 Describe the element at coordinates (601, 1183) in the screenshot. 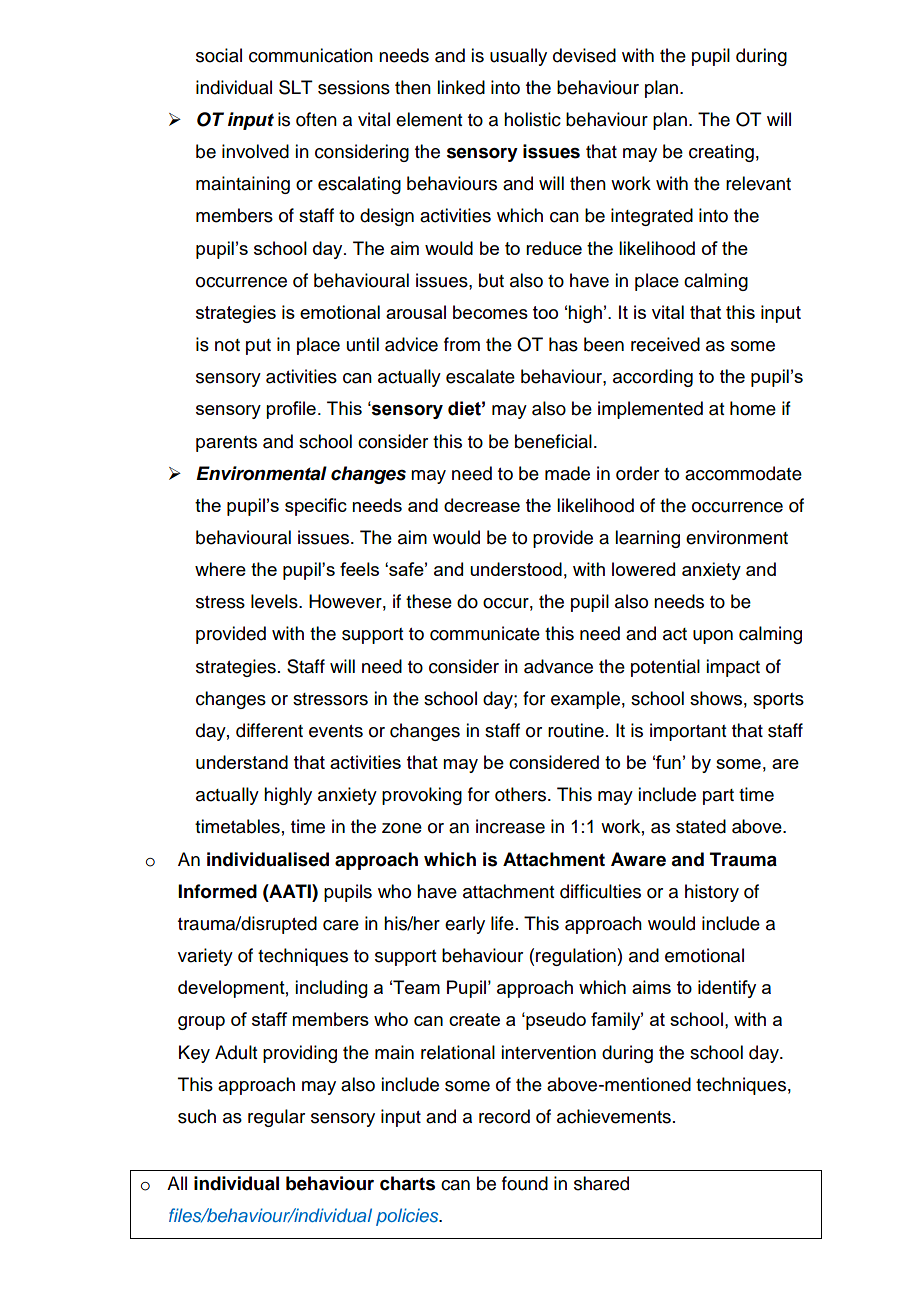

I see `shared` at that location.
